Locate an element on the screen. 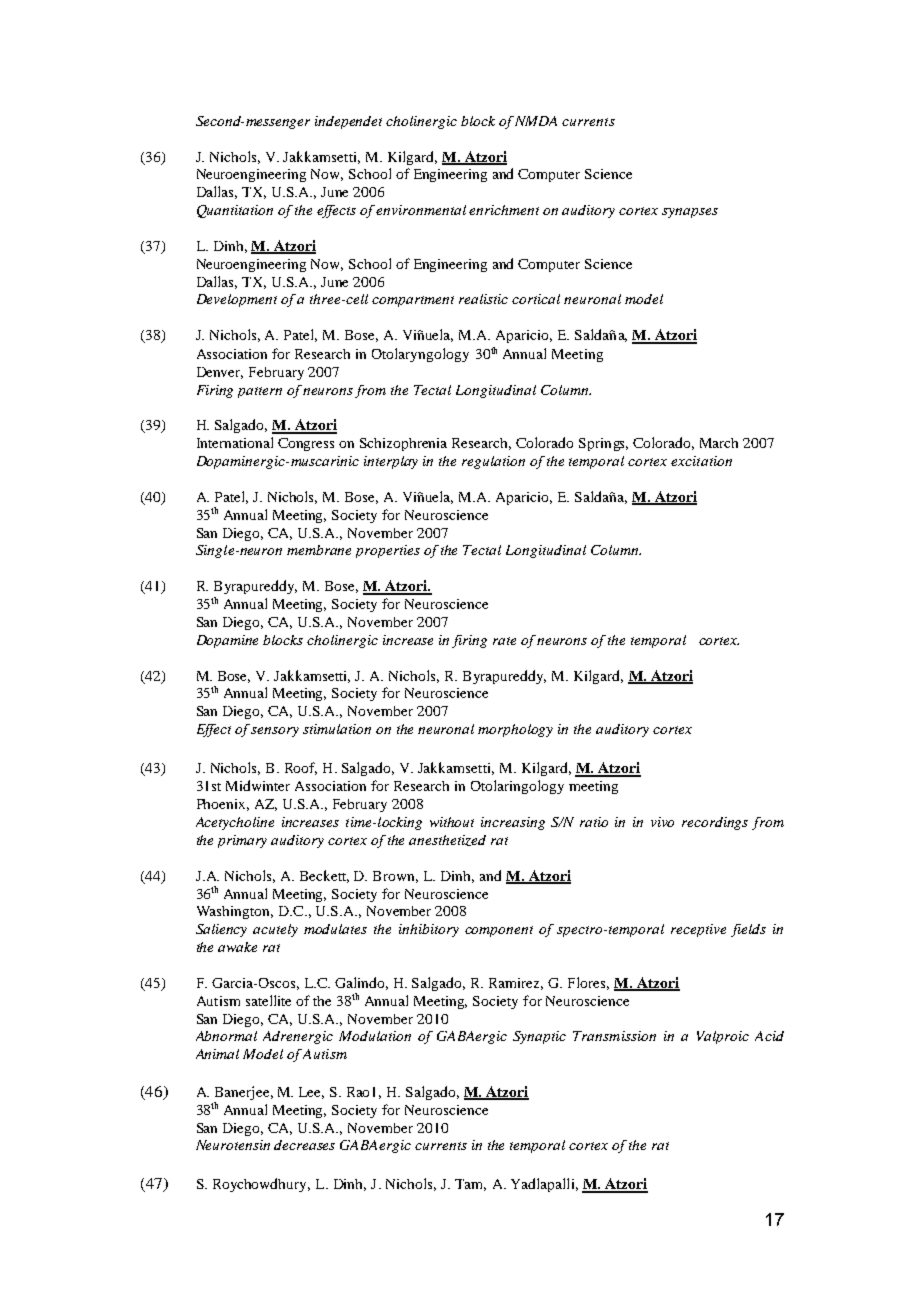 This screenshot has height=1308, width=924. decreases is located at coordinates (304, 1145).
